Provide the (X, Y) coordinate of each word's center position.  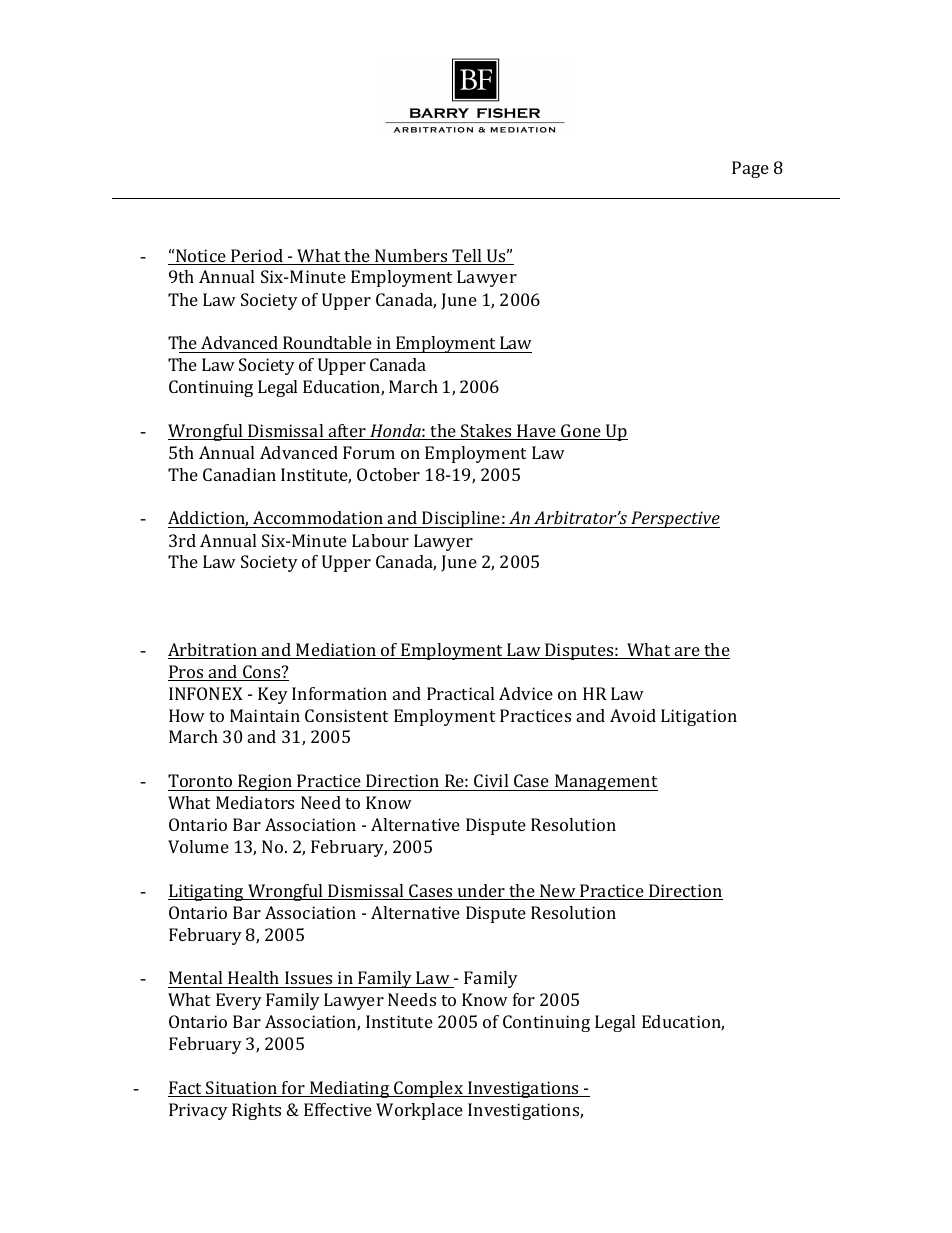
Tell (467, 257)
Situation (242, 1089)
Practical (460, 693)
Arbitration (214, 651)
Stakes (486, 432)
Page (750, 169)
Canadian (239, 474)
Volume (198, 846)
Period (257, 257)
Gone (581, 432)
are (687, 653)
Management (605, 782)
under (481, 892)
